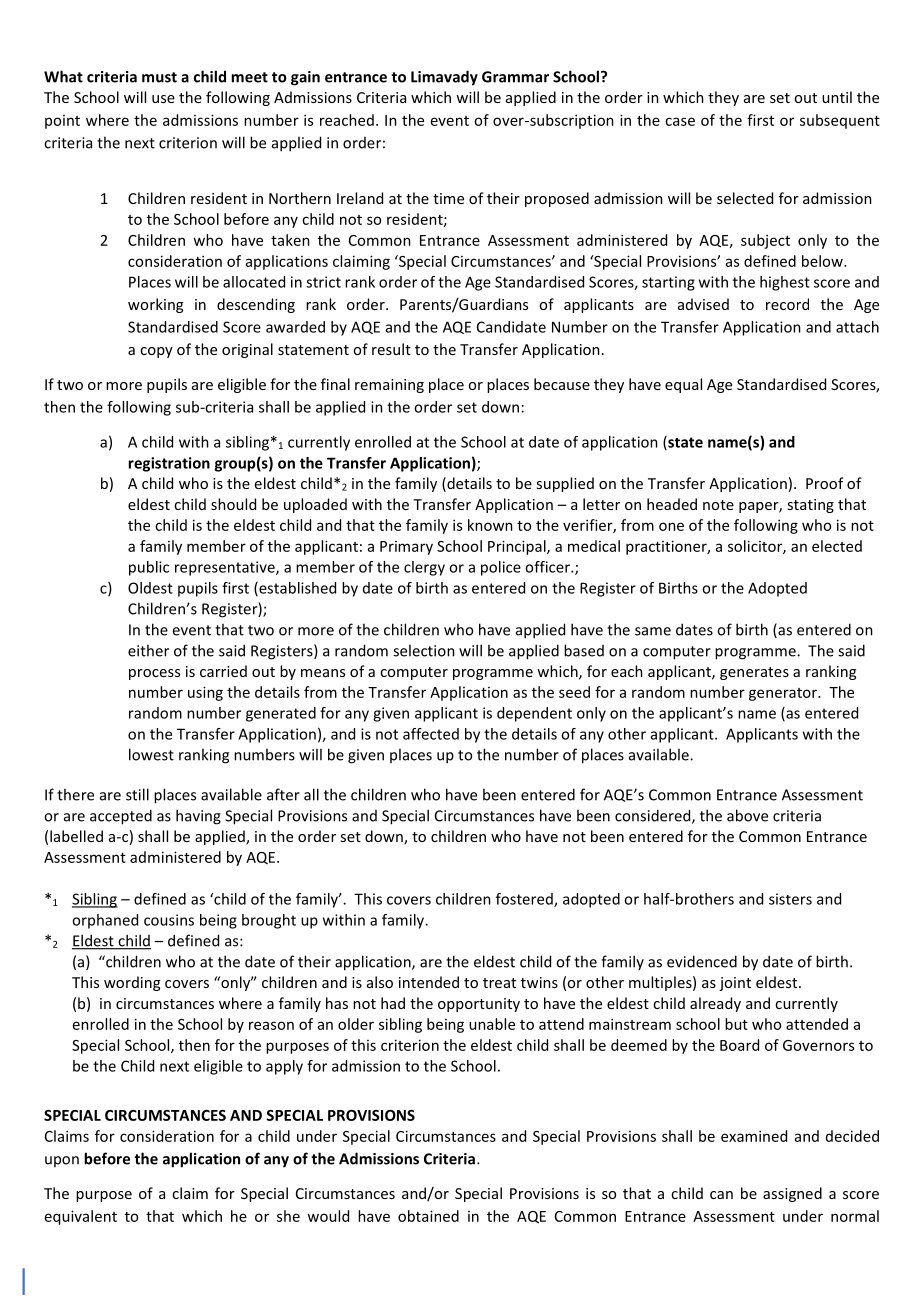  What do you see at coordinates (428, 1216) in the screenshot?
I see `obtained` at bounding box center [428, 1216].
